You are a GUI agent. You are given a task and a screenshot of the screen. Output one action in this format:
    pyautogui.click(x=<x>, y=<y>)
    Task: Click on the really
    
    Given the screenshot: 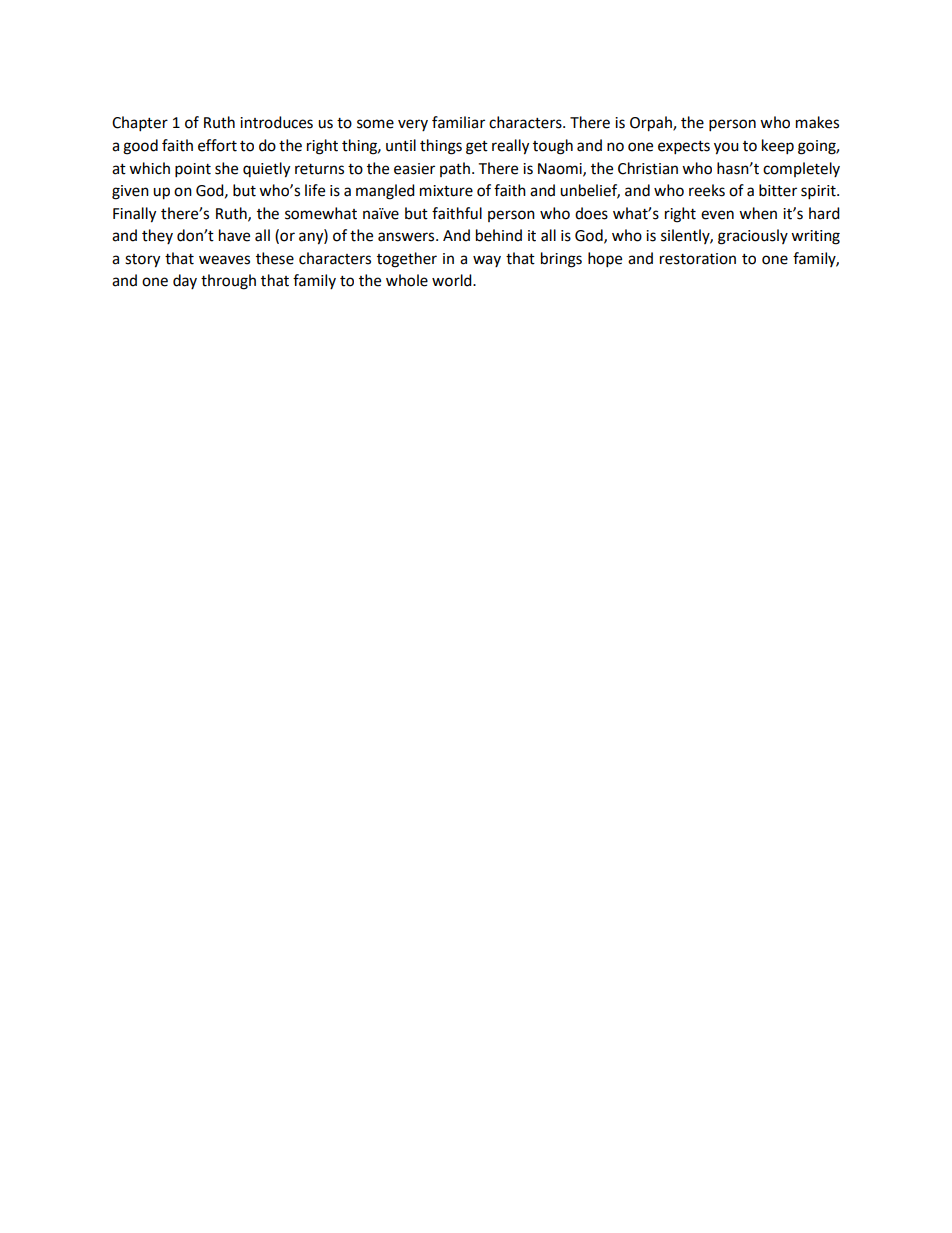 What is the action you would take?
    pyautogui.click(x=510, y=147)
